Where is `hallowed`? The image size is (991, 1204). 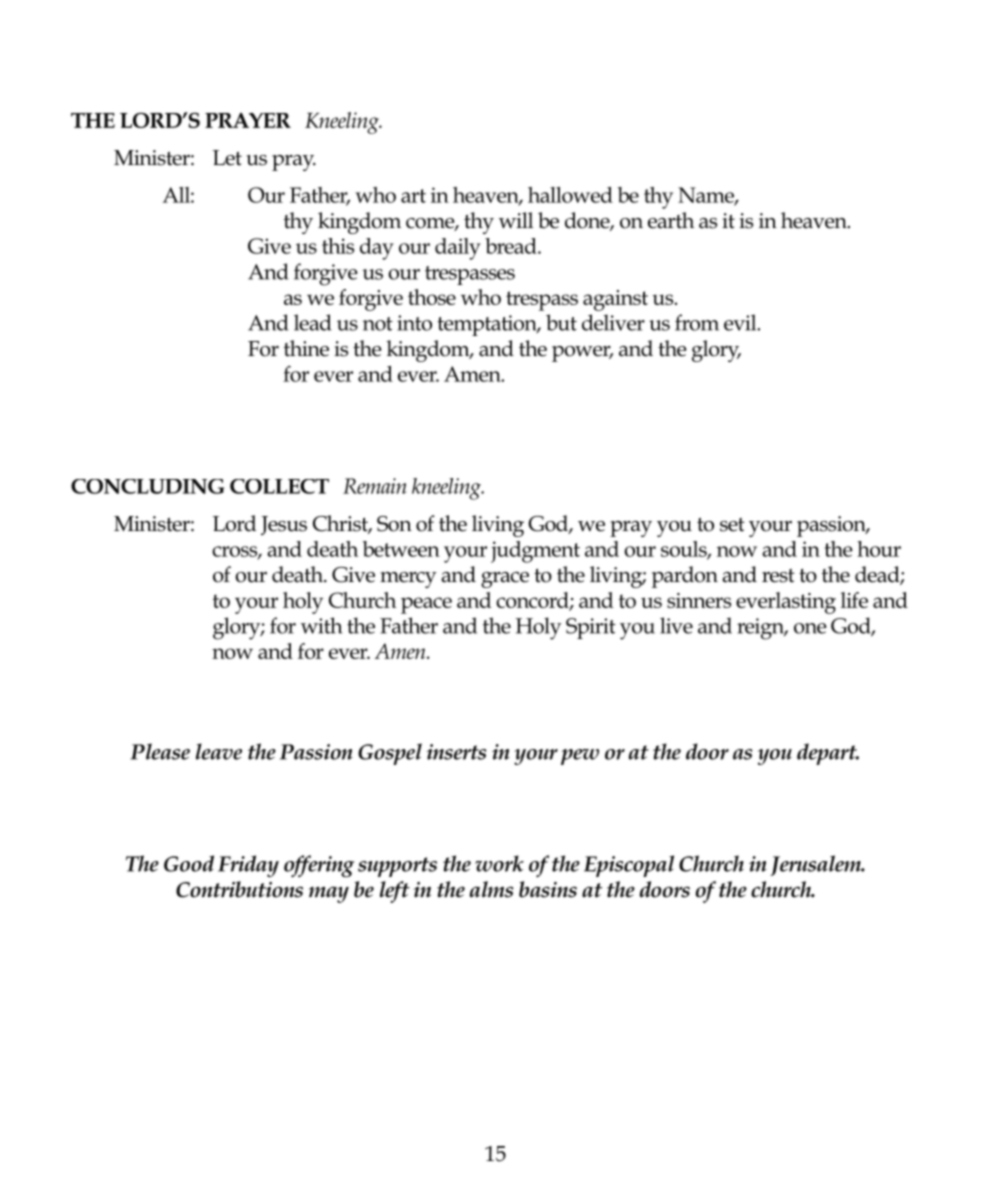
hallowed is located at coordinates (570, 195).
